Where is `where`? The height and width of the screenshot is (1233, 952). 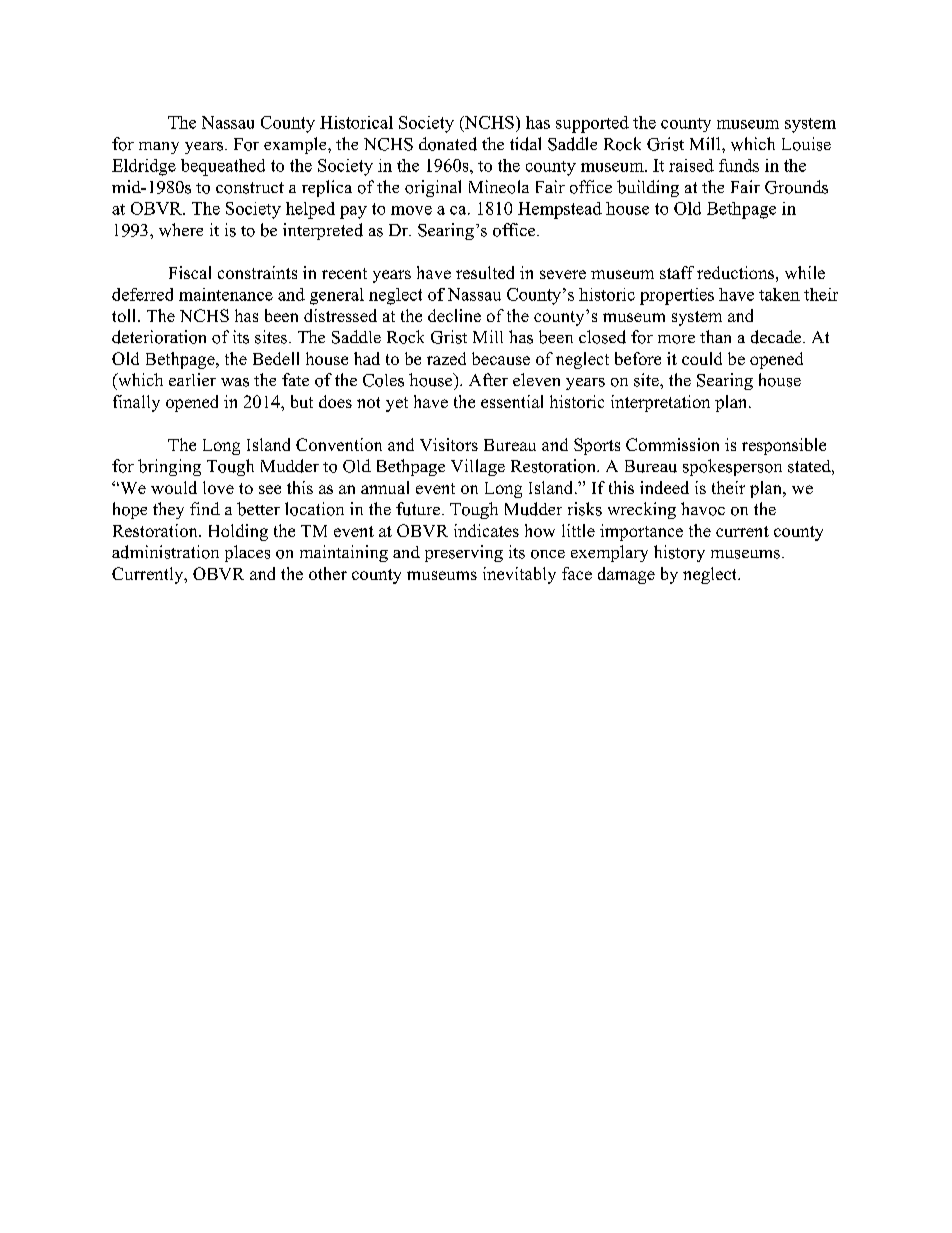
where is located at coordinates (181, 230).
